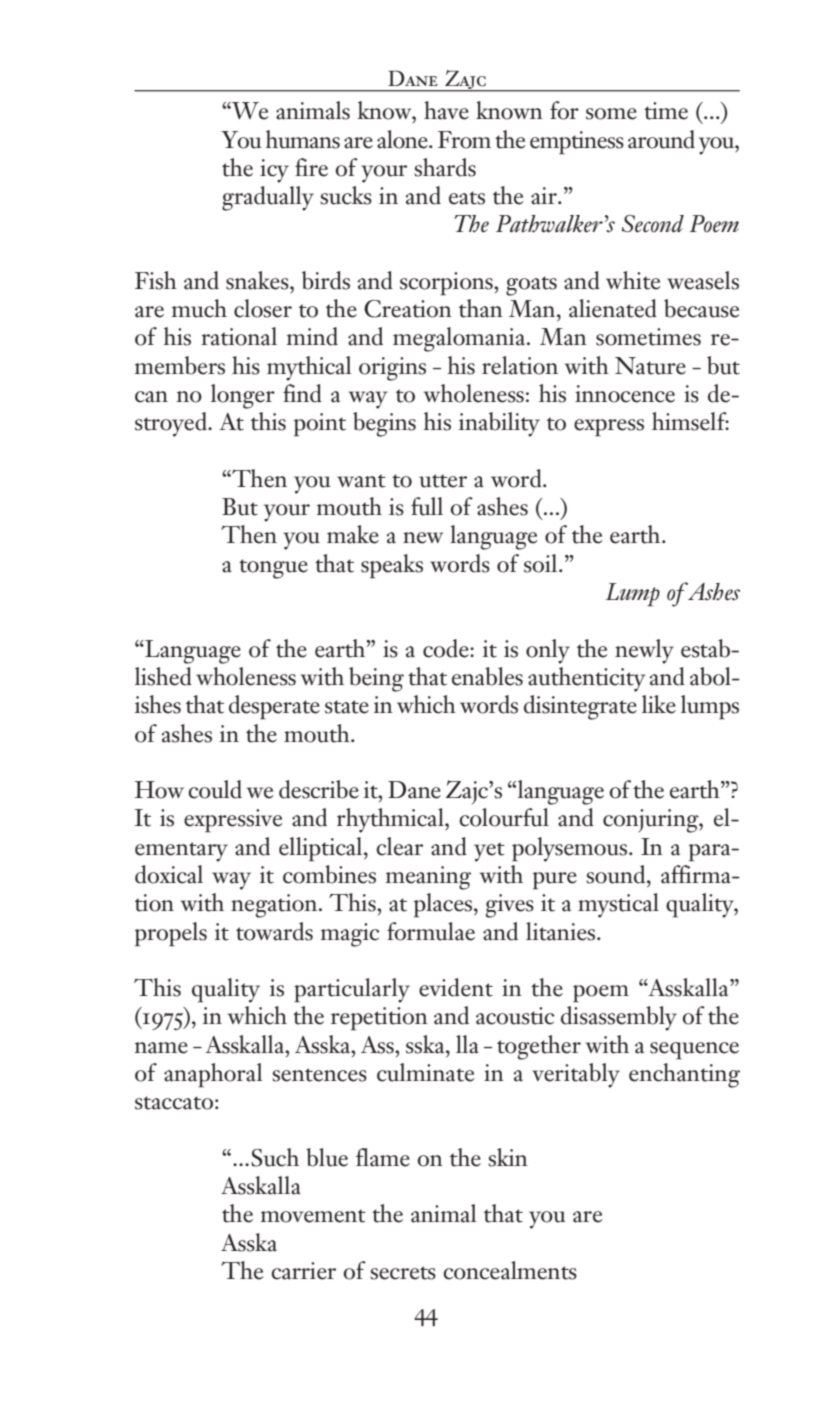 This screenshot has width=840, height=1414. Describe the element at coordinates (428, 878) in the screenshot. I see `meaning` at that location.
